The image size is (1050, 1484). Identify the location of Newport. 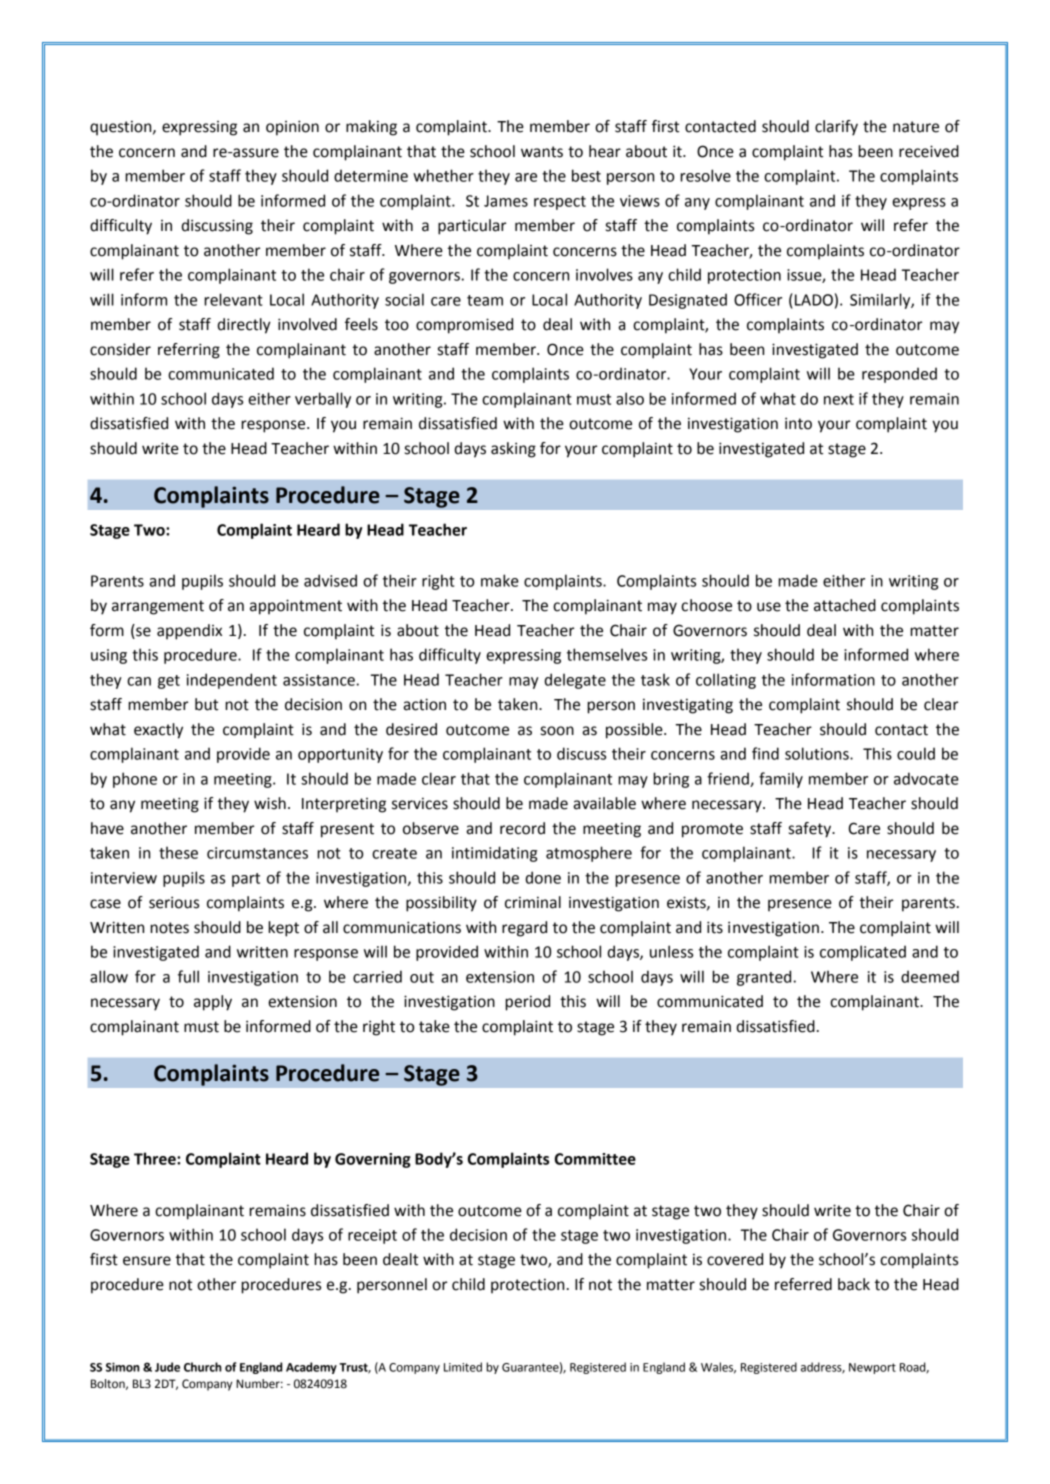
(872, 1368).
